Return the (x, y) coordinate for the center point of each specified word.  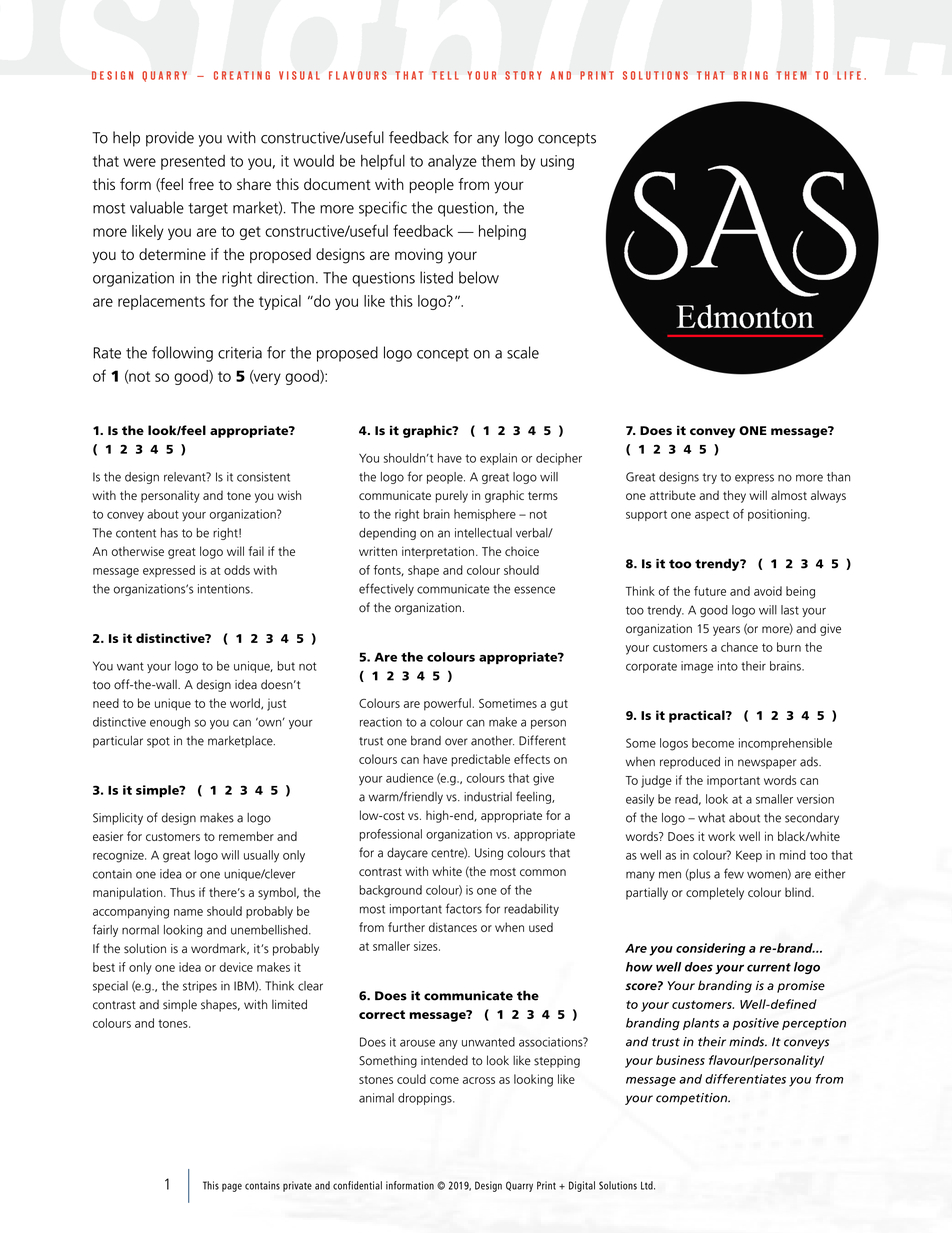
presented (193, 162)
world (246, 704)
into (728, 666)
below (479, 277)
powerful (447, 704)
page (232, 1187)
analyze (452, 162)
